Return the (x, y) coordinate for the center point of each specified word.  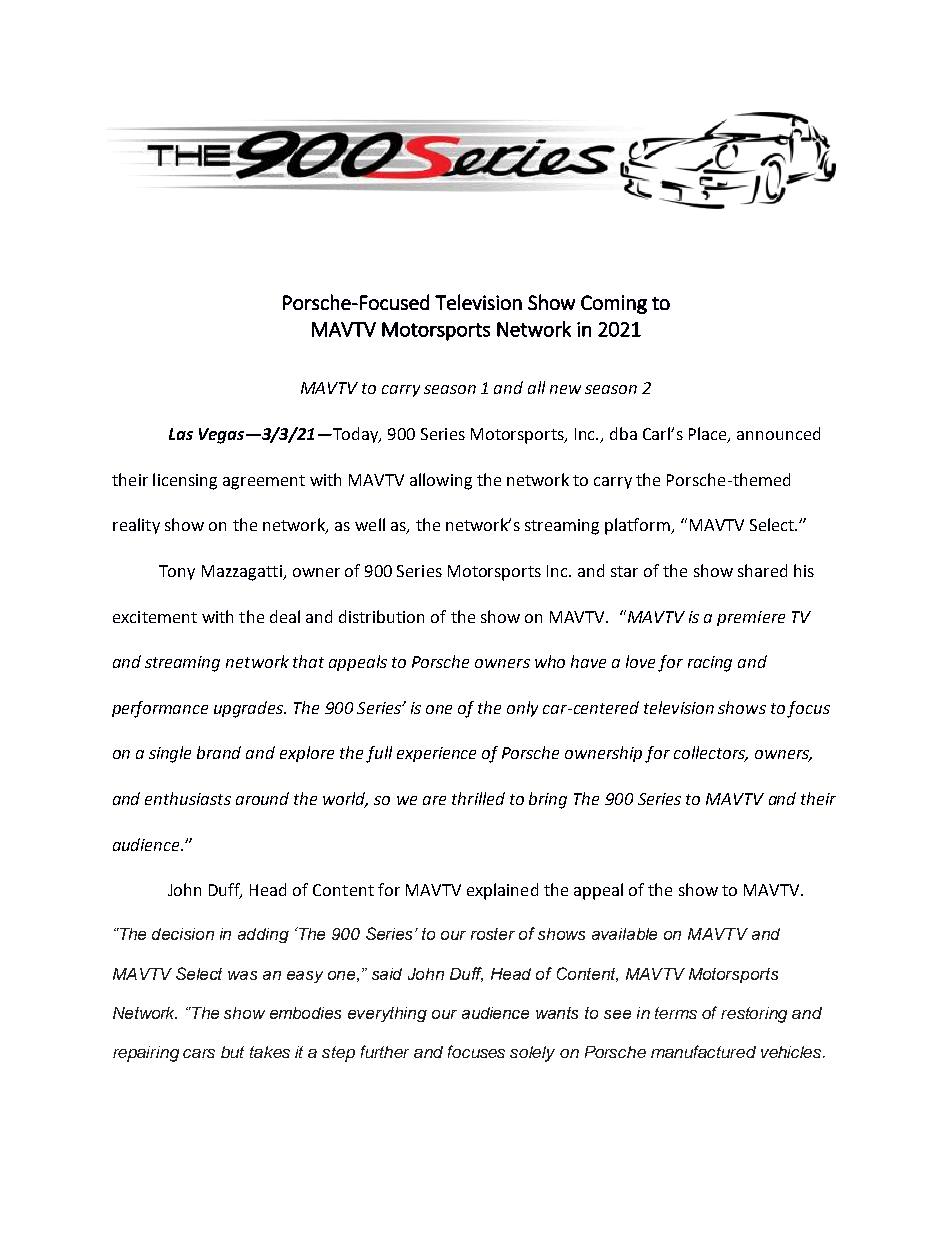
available (624, 934)
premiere (751, 618)
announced (778, 433)
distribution (381, 616)
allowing (441, 481)
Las (181, 434)
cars (199, 1053)
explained (502, 891)
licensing (185, 481)
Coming (614, 304)
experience (436, 754)
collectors (711, 754)
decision (183, 934)
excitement (155, 617)
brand (219, 752)
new (565, 389)
